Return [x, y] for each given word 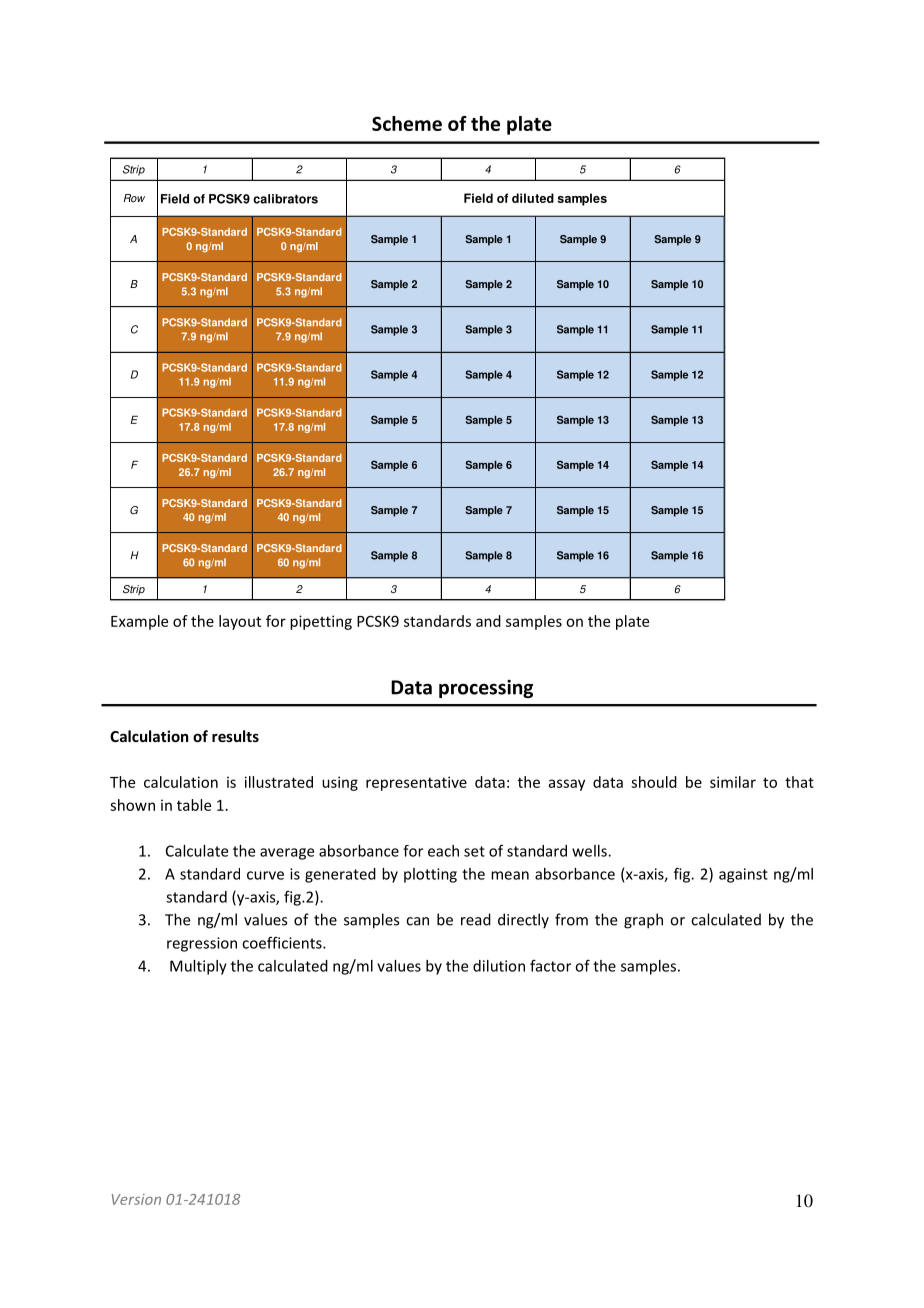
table [194, 805]
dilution [499, 966]
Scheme [407, 123]
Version [136, 1199]
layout [240, 622]
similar [733, 782]
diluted [533, 198]
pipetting [321, 622]
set [474, 851]
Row [134, 198]
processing [486, 689]
